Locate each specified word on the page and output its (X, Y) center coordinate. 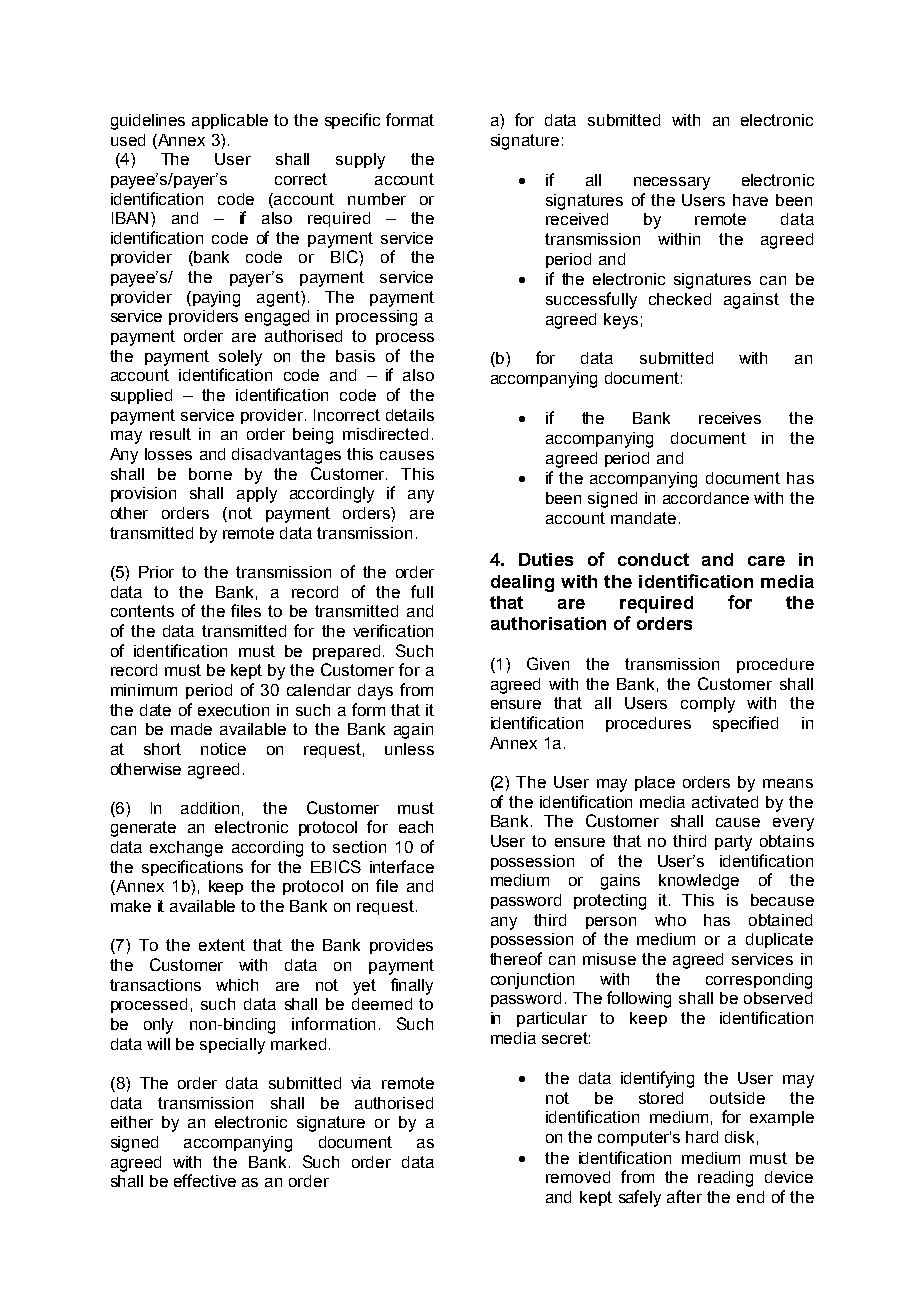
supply (360, 161)
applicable (230, 121)
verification (393, 630)
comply (708, 705)
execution (233, 710)
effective (205, 1180)
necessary (672, 183)
